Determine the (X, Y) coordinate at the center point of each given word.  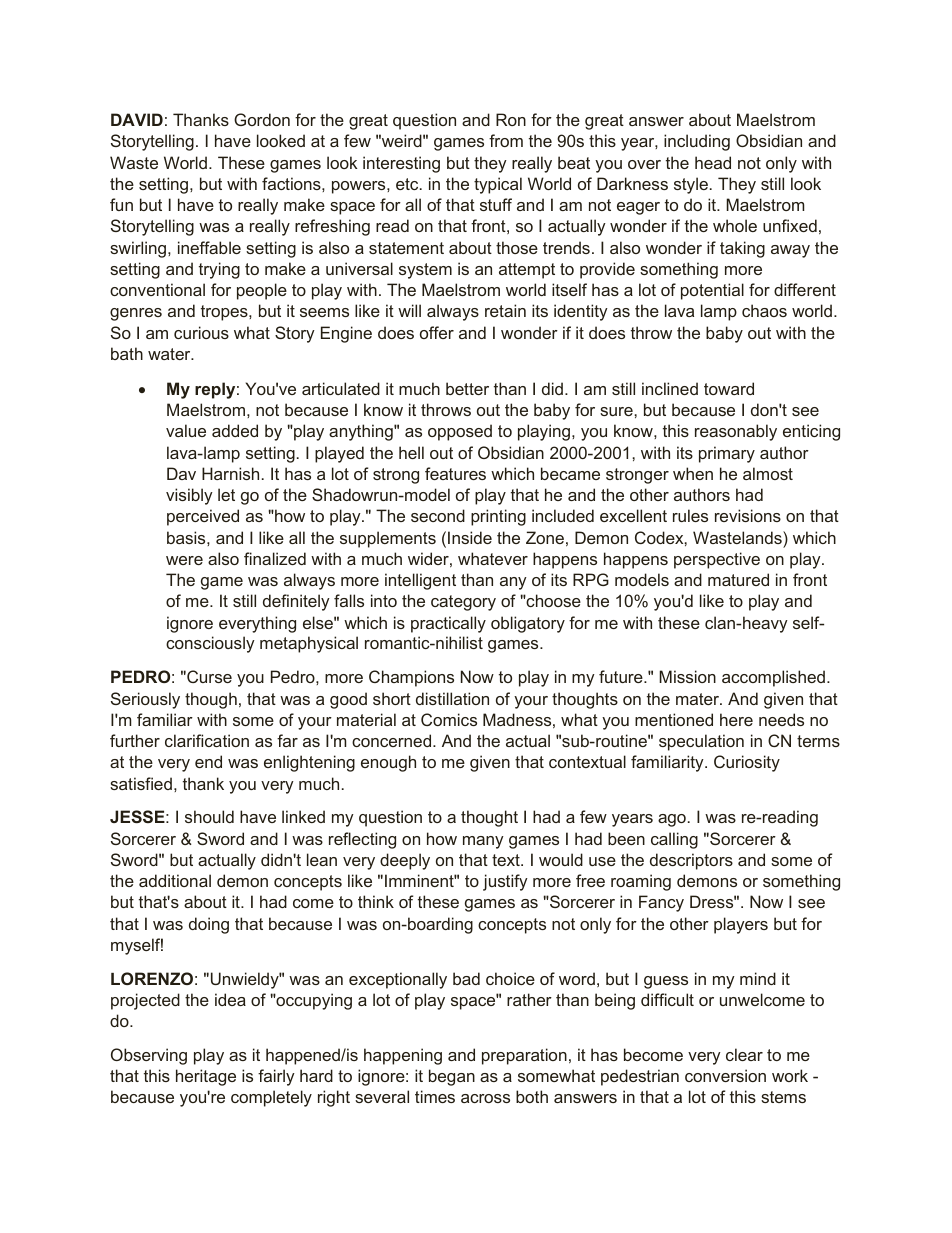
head (713, 162)
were (184, 560)
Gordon (262, 119)
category (463, 603)
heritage (206, 1077)
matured (738, 579)
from (506, 140)
